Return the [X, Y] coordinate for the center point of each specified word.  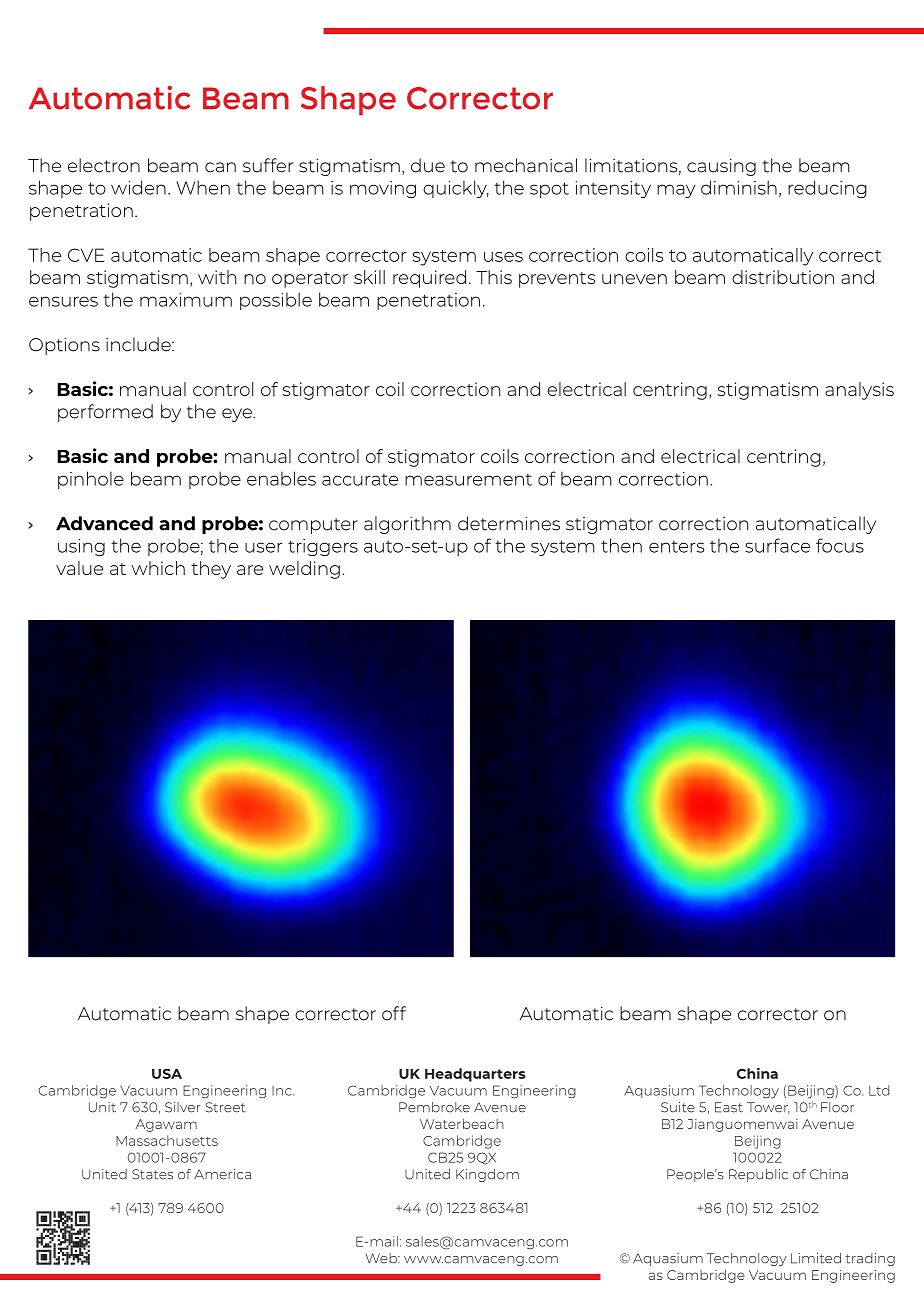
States [152, 1174]
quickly [456, 189]
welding [304, 570]
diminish [739, 187]
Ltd [879, 1090]
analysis [859, 391]
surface [777, 545]
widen [138, 187]
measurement [468, 479]
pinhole [91, 480]
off [394, 1013]
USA [167, 1074]
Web [382, 1258]
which [158, 568]
